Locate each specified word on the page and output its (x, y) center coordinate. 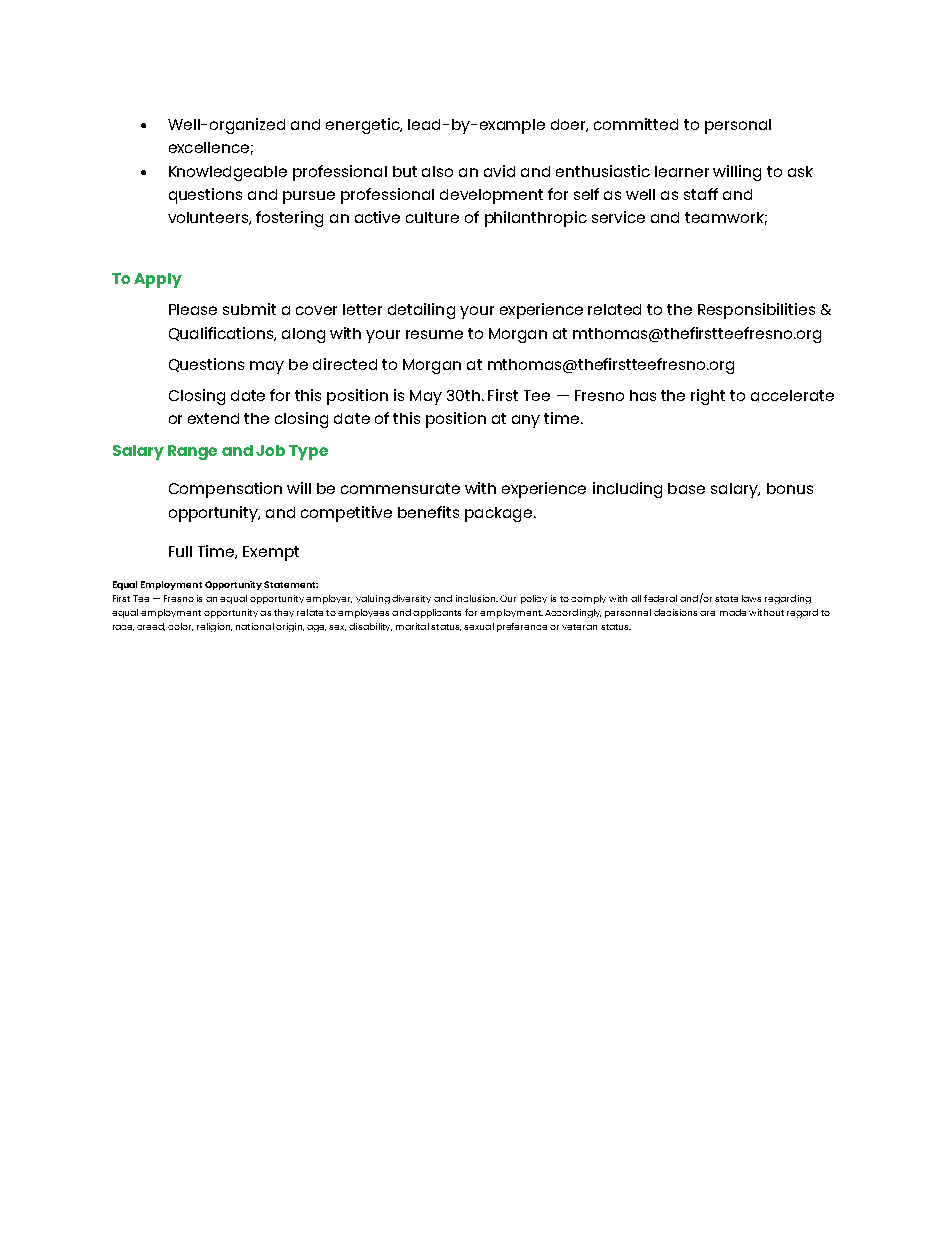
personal (738, 126)
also (437, 171)
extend (213, 418)
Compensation (225, 490)
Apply (158, 280)
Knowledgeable (228, 173)
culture (432, 217)
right (708, 397)
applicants (437, 613)
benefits (428, 512)
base (686, 488)
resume (434, 334)
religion (214, 627)
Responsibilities (756, 311)
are (707, 613)
